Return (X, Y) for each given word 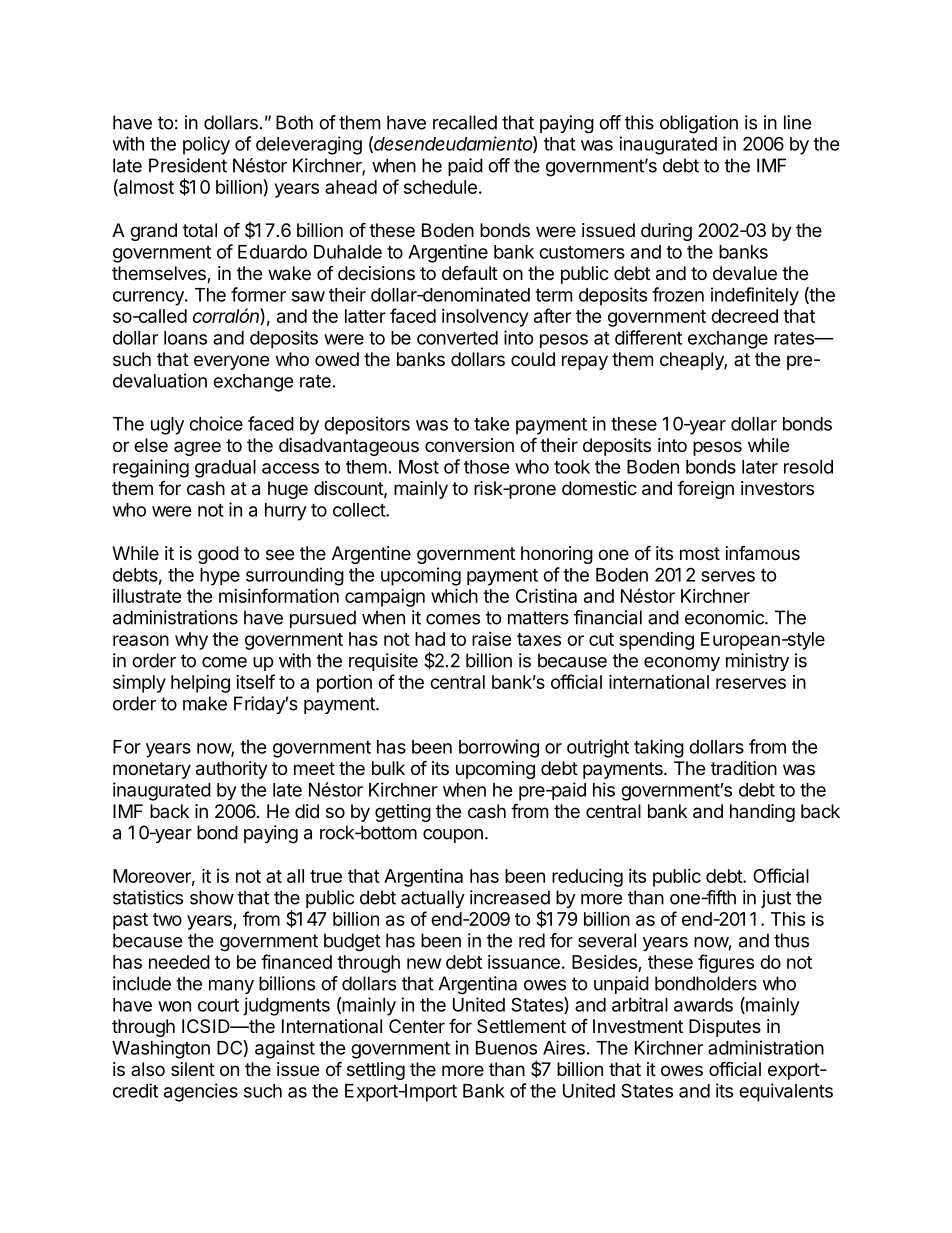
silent (193, 1069)
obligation (699, 124)
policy (206, 145)
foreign (705, 489)
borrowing (499, 748)
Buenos (506, 1048)
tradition (744, 768)
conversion (469, 445)
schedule (440, 187)
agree (197, 448)
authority (232, 770)
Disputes (725, 1028)
